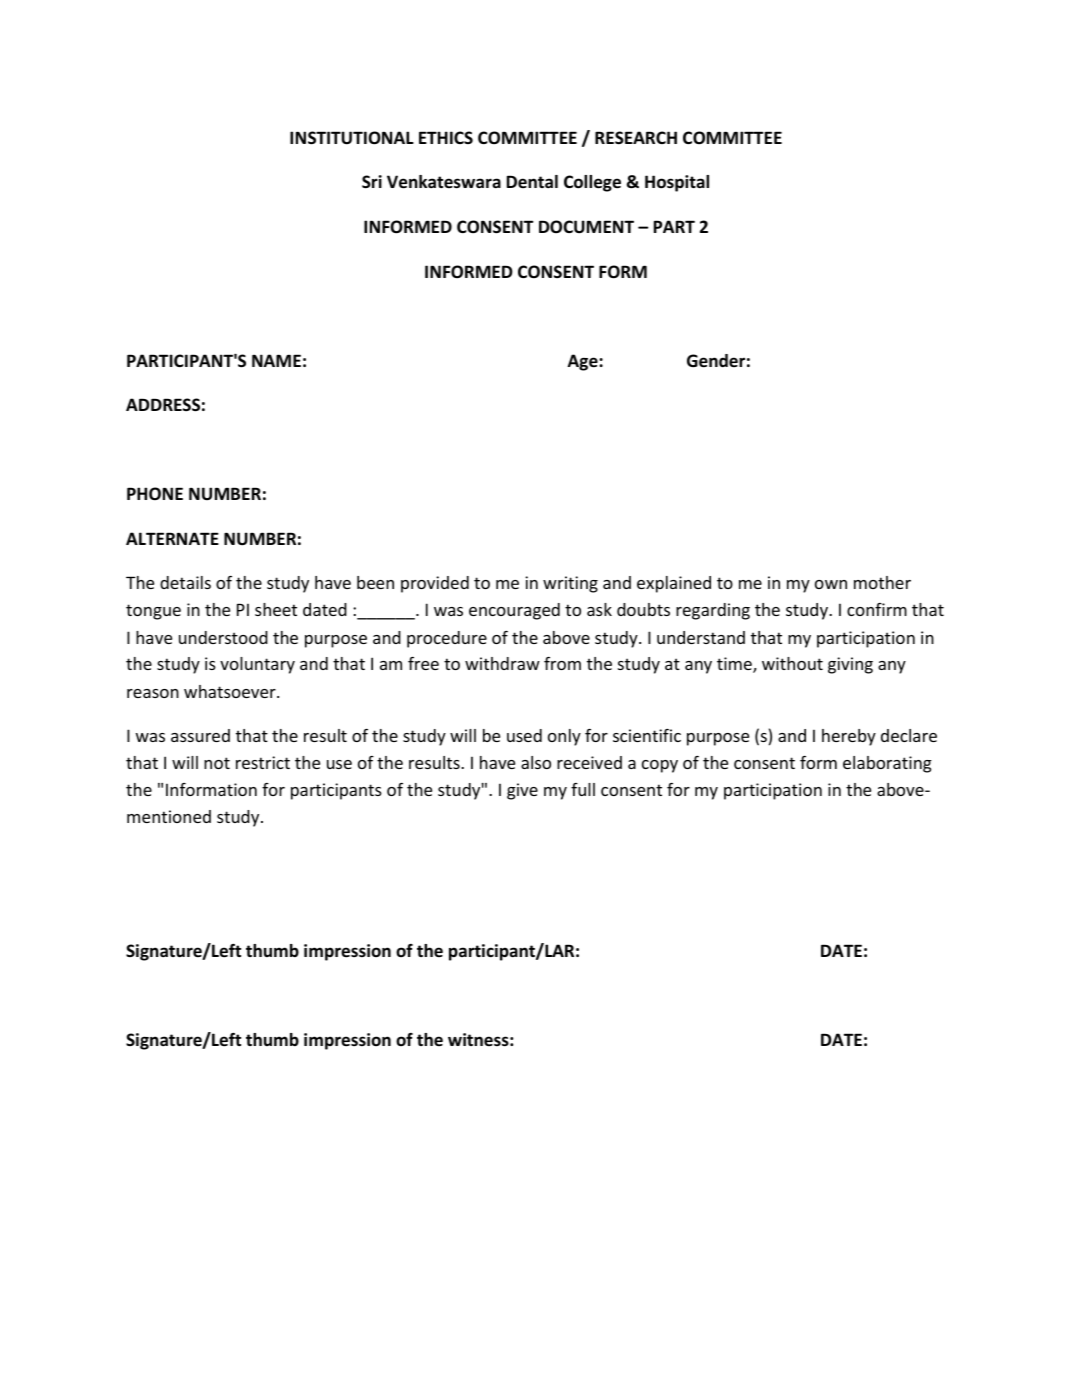  Describe the element at coordinates (263, 762) in the page. I see `restrict` at that location.
